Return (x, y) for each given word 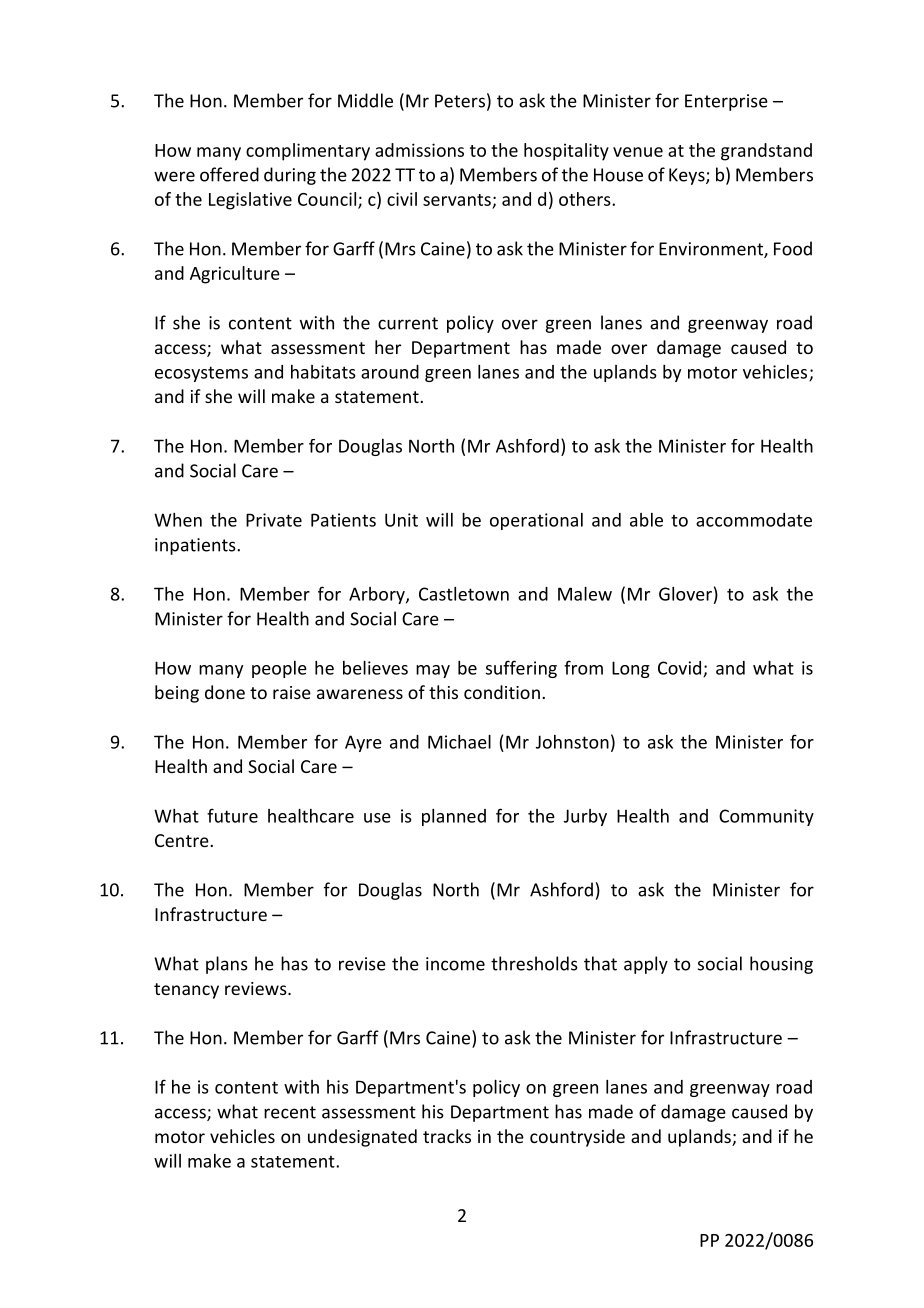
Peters (460, 101)
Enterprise (726, 102)
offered (229, 174)
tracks (447, 1136)
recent (290, 1112)
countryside (577, 1138)
